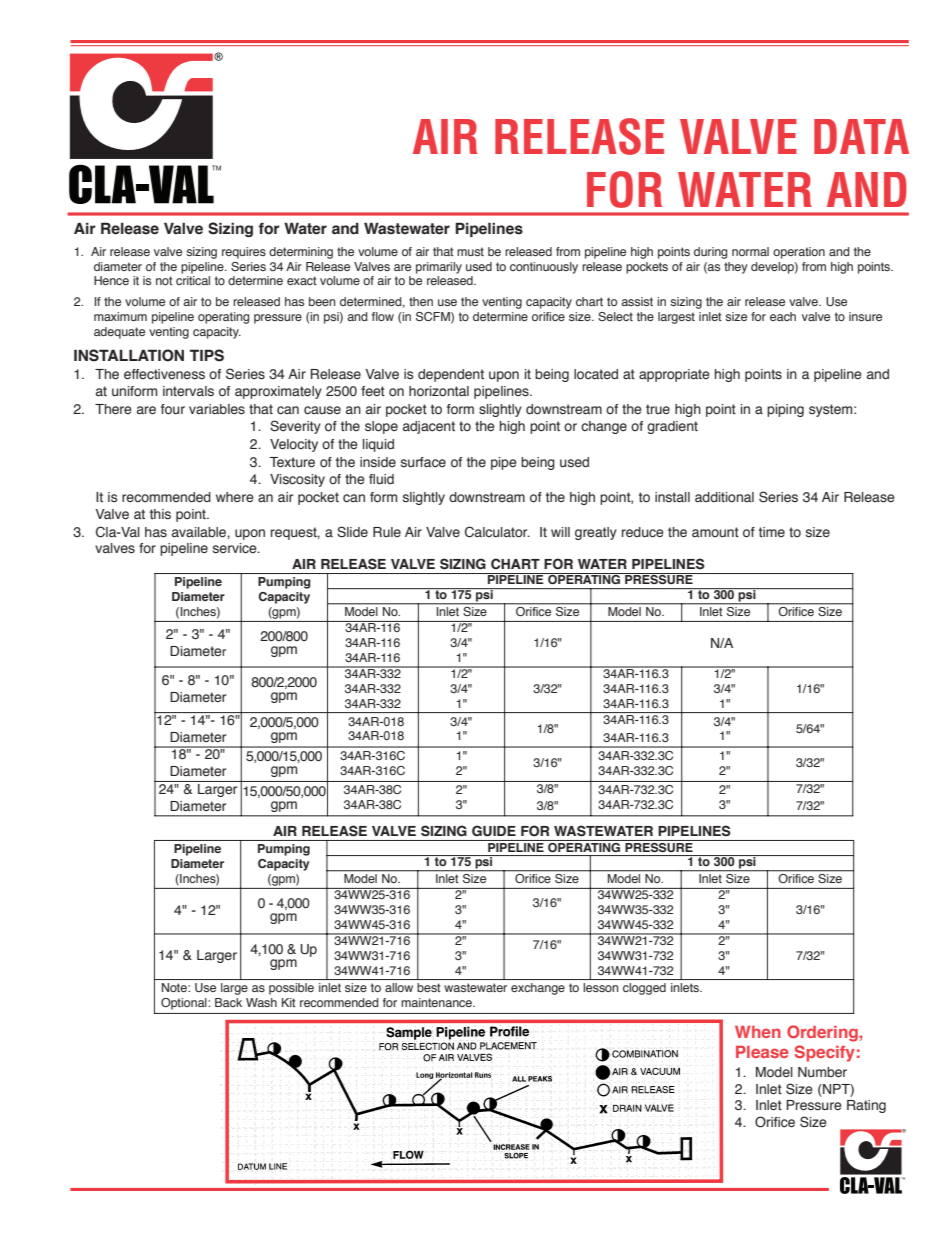  What do you see at coordinates (494, 830) in the screenshot?
I see `GUIDE` at bounding box center [494, 830].
